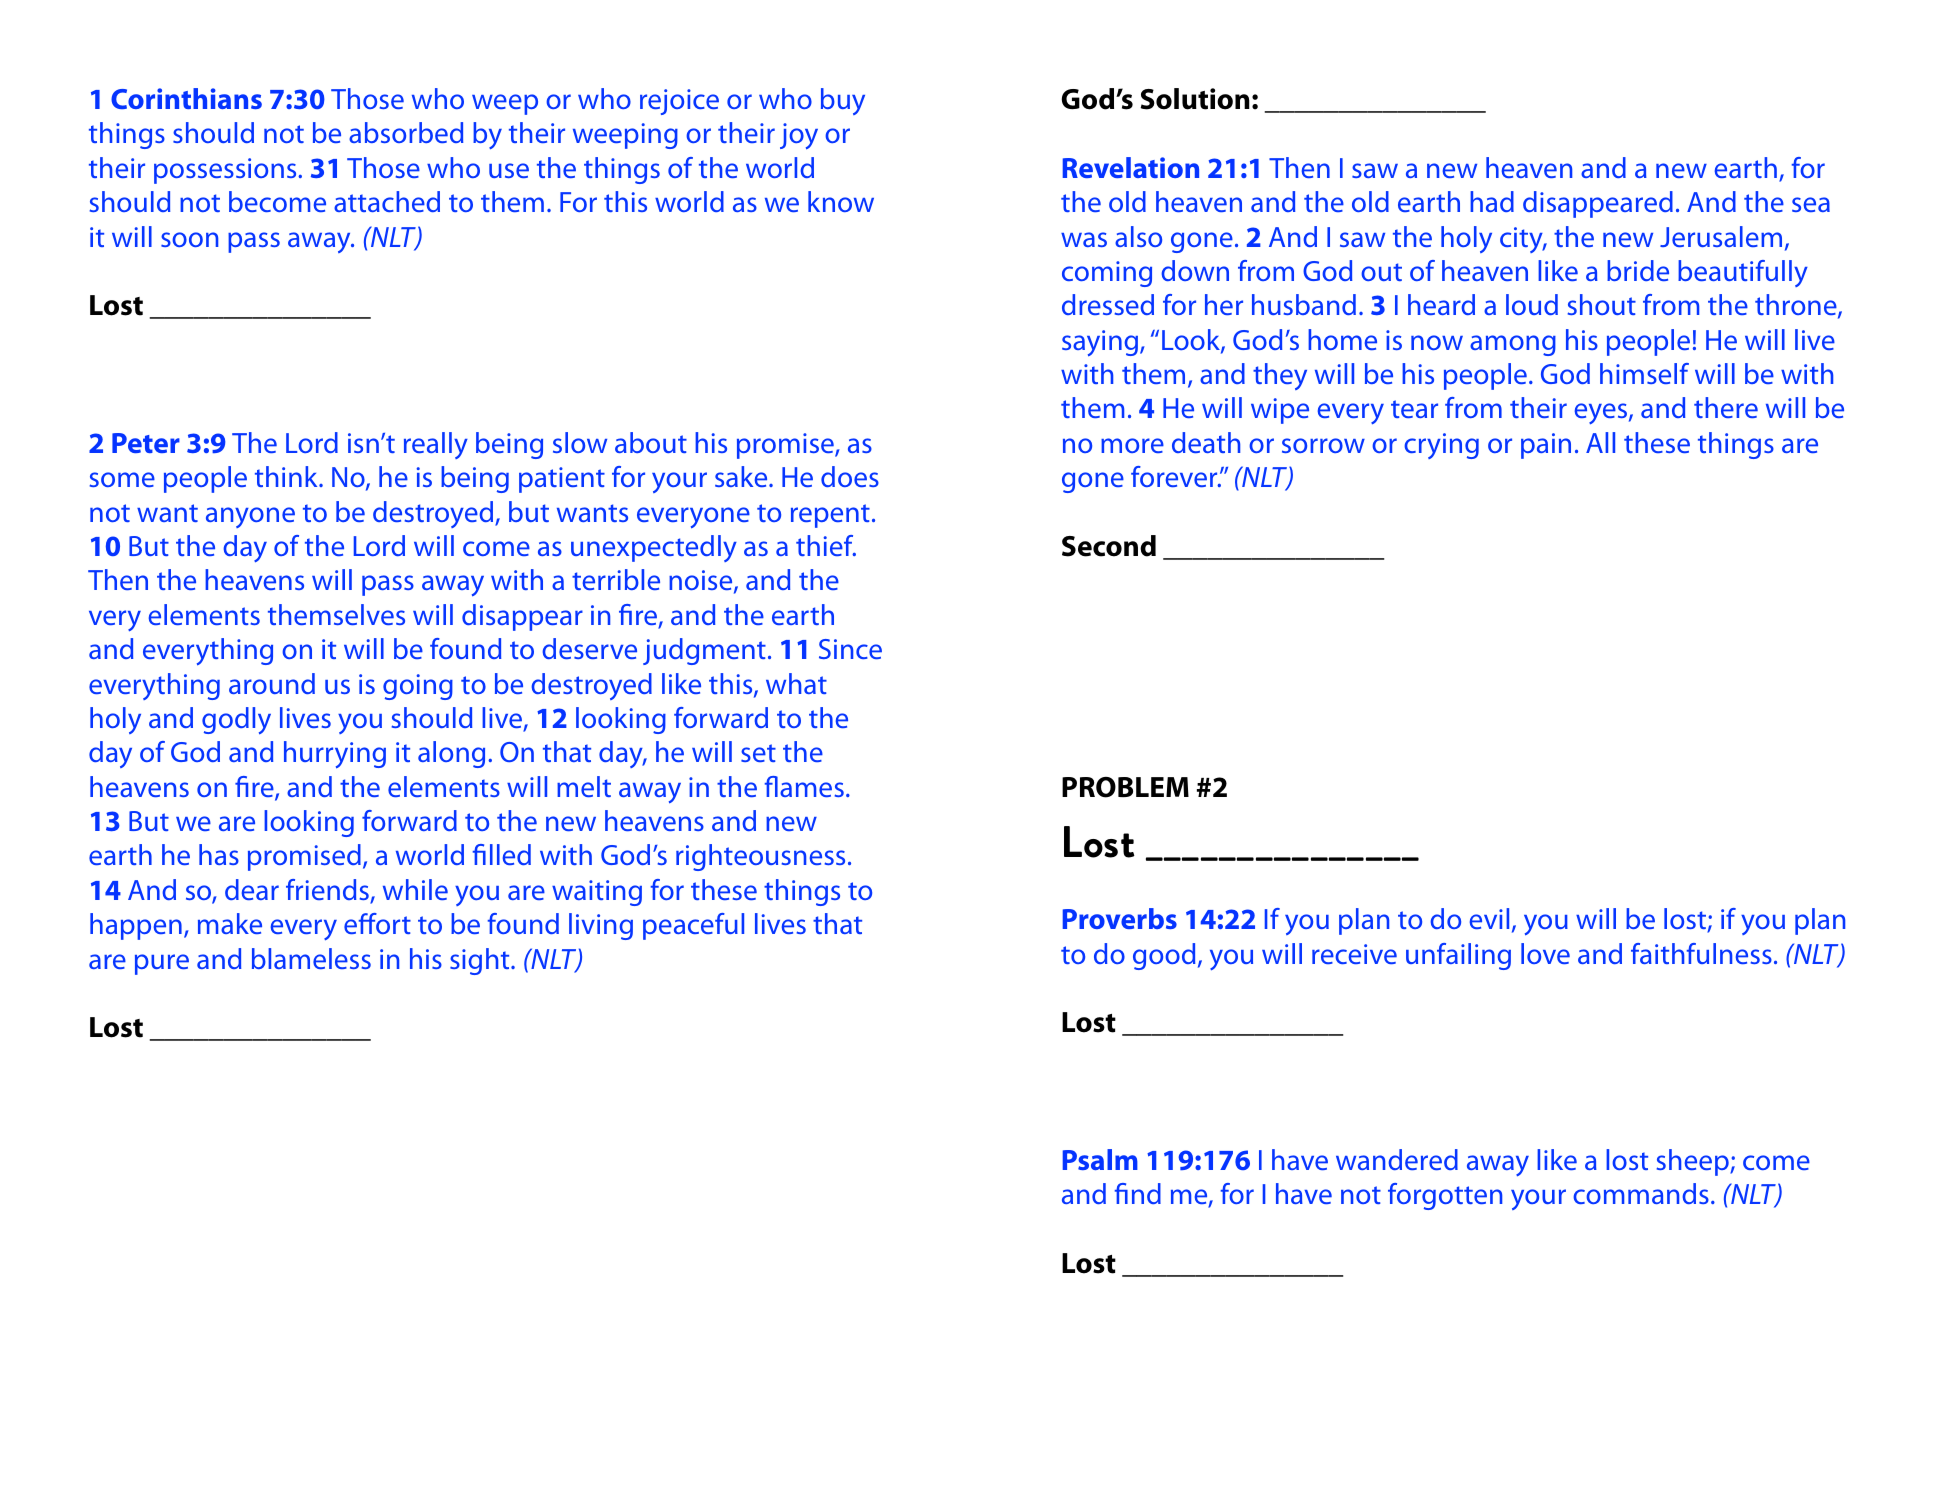 This screenshot has height=1503, width=1945. I want to click on blameless, so click(311, 958).
